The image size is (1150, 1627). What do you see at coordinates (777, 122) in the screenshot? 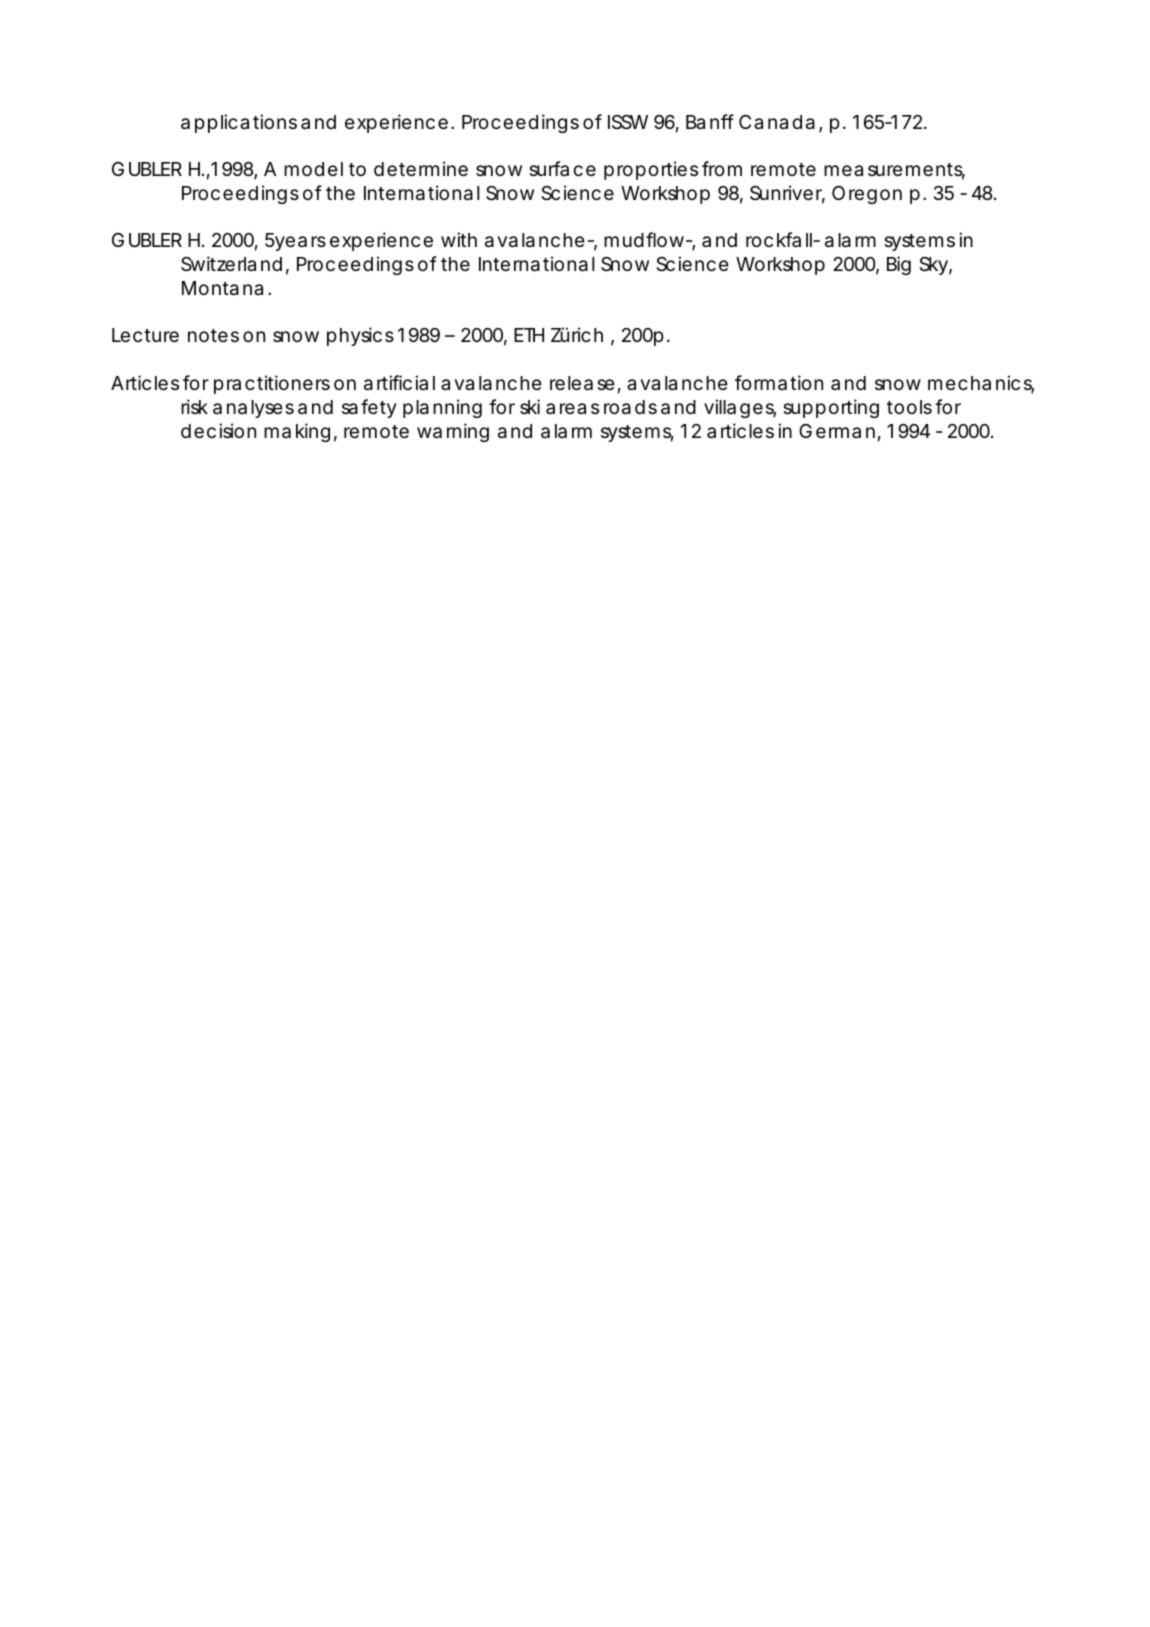
I see `Canada` at bounding box center [777, 122].
